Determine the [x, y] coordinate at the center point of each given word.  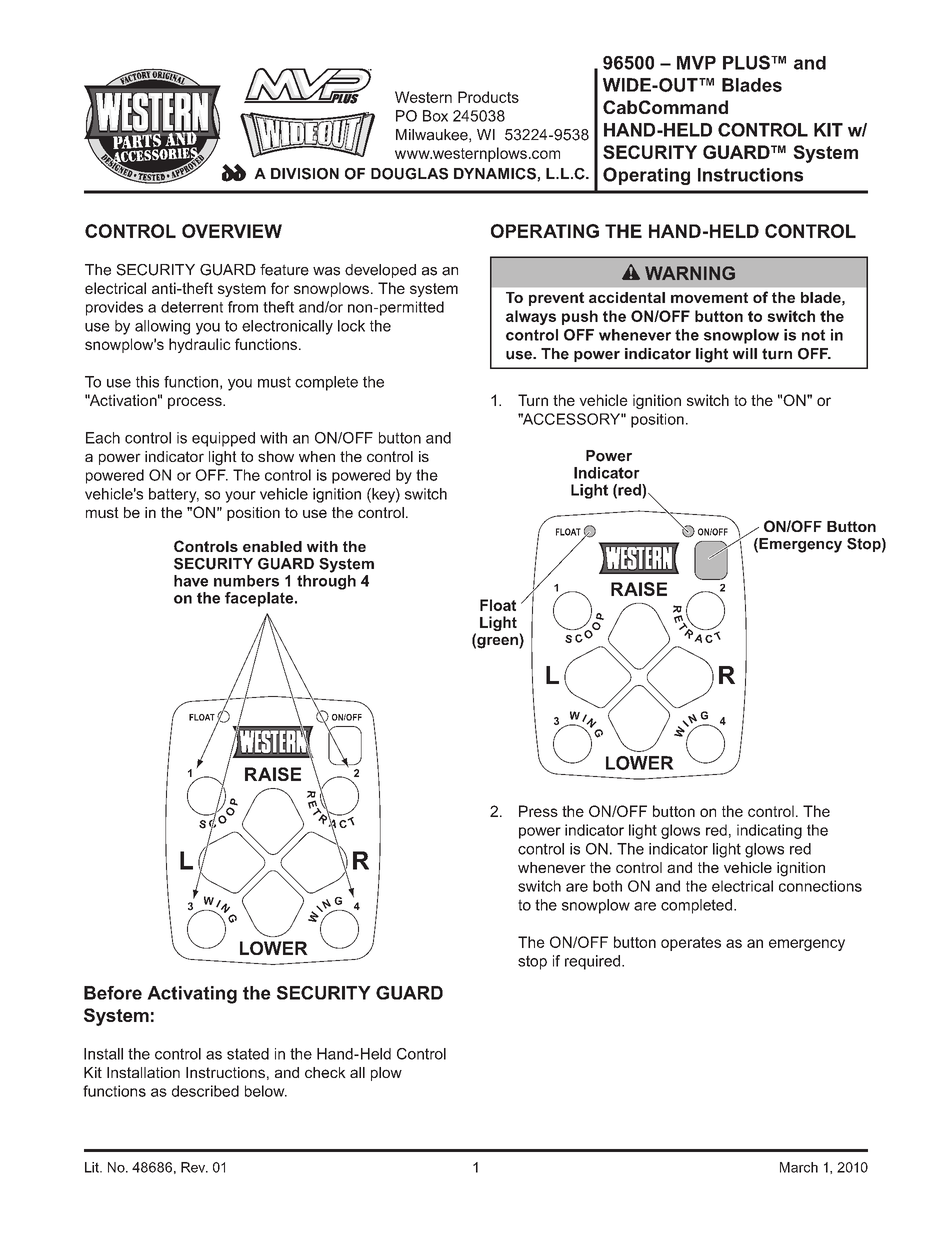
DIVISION [305, 174]
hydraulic [200, 345]
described [205, 1091]
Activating [192, 995]
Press [538, 811]
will [745, 353]
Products [488, 97]
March [799, 1167]
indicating [769, 831]
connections [820, 886]
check [325, 1072]
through [326, 582]
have [191, 581]
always [531, 317]
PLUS [747, 62]
